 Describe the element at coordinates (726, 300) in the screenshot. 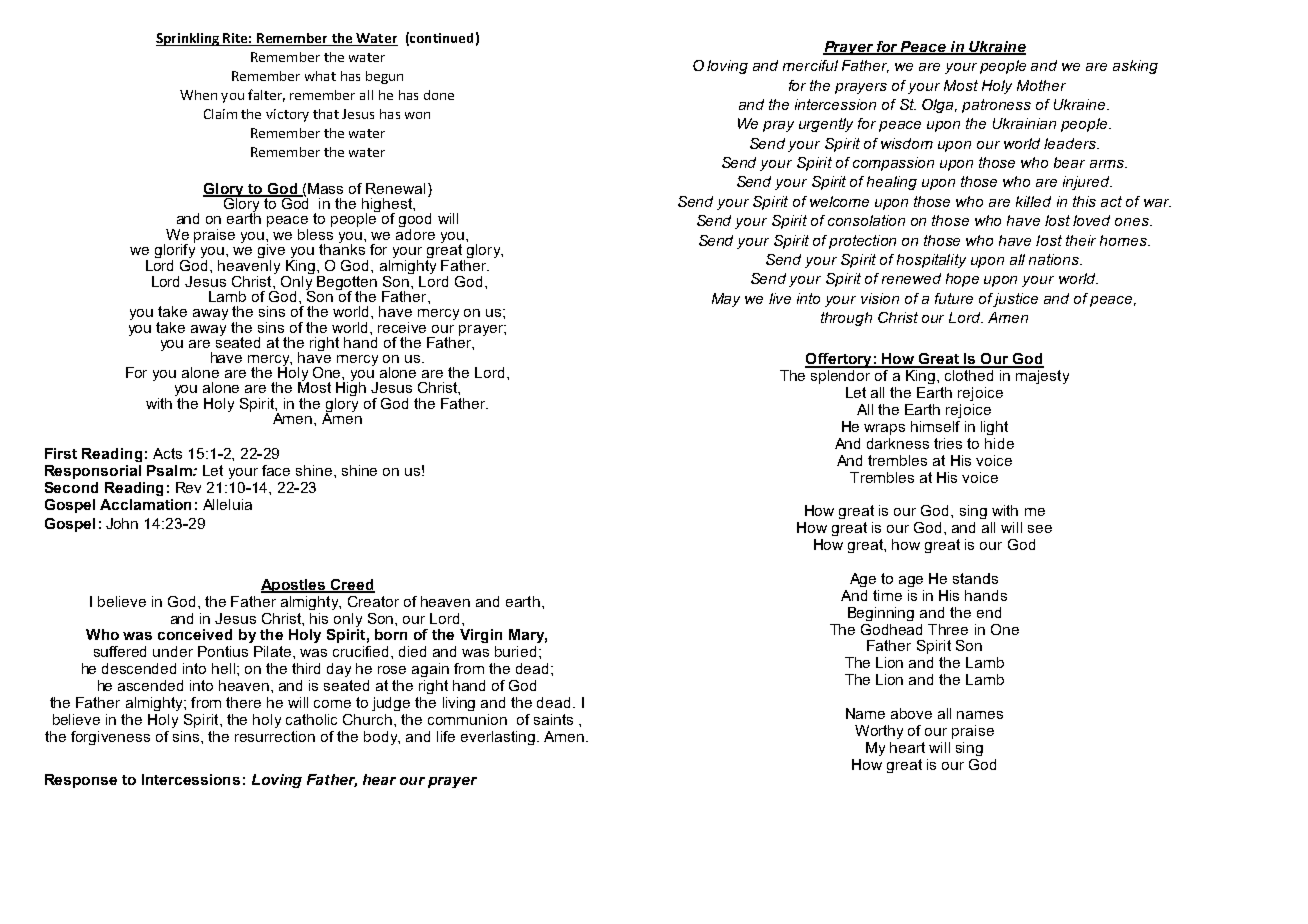

I see `May` at that location.
